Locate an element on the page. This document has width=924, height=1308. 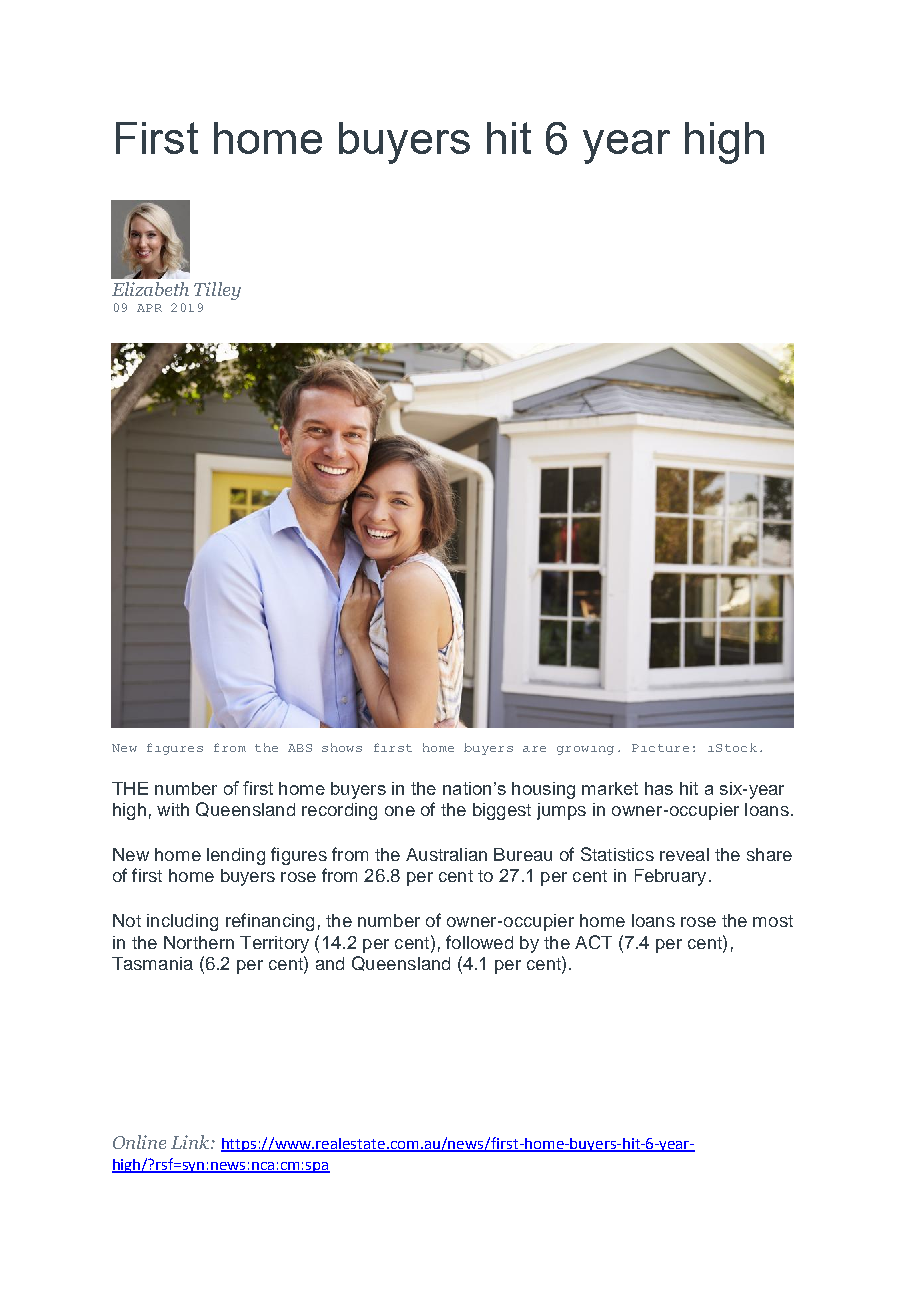
reveal is located at coordinates (684, 854).
